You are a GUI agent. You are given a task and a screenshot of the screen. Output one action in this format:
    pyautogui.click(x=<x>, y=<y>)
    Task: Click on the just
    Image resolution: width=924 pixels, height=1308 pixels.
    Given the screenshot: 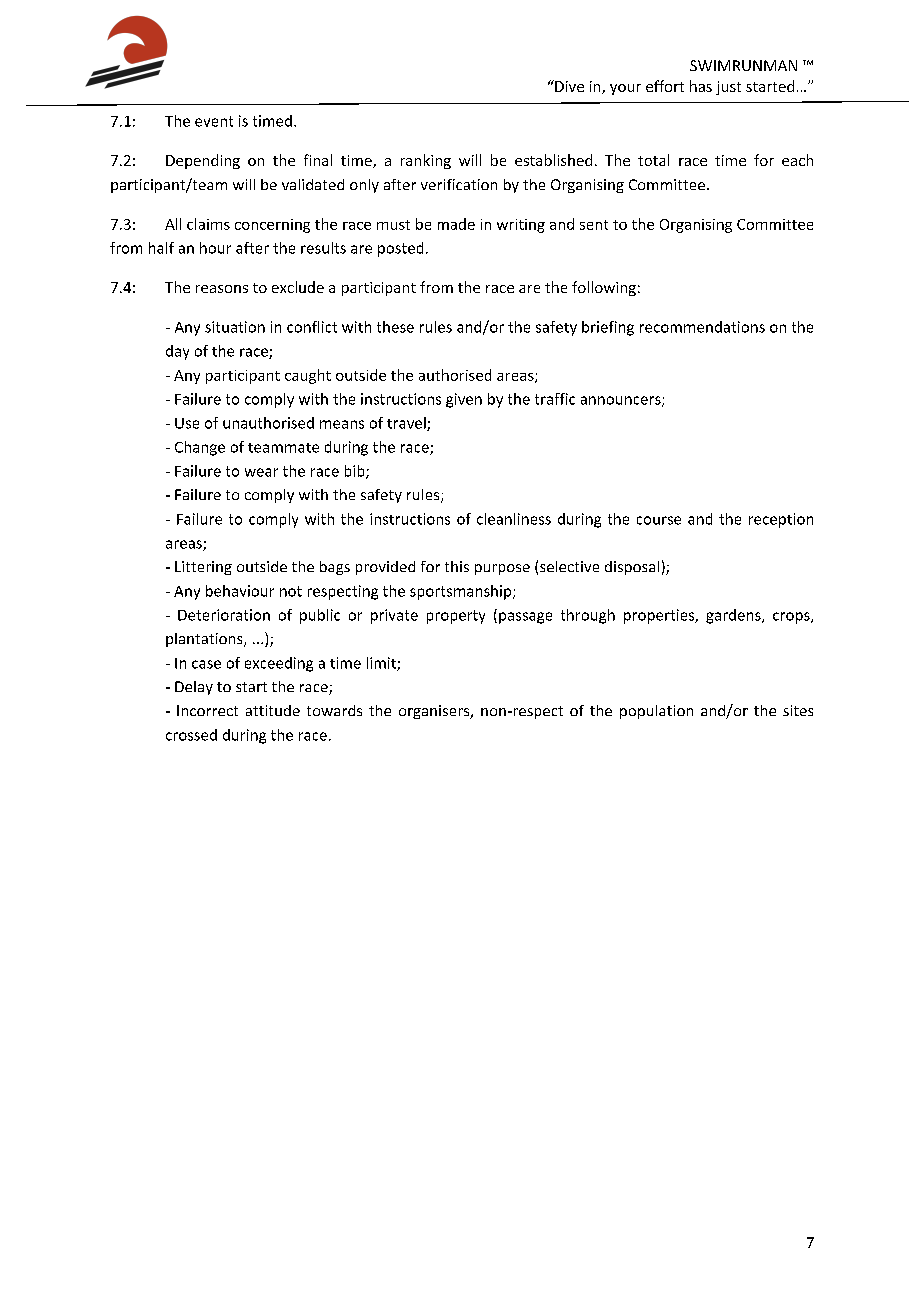 What is the action you would take?
    pyautogui.click(x=728, y=88)
